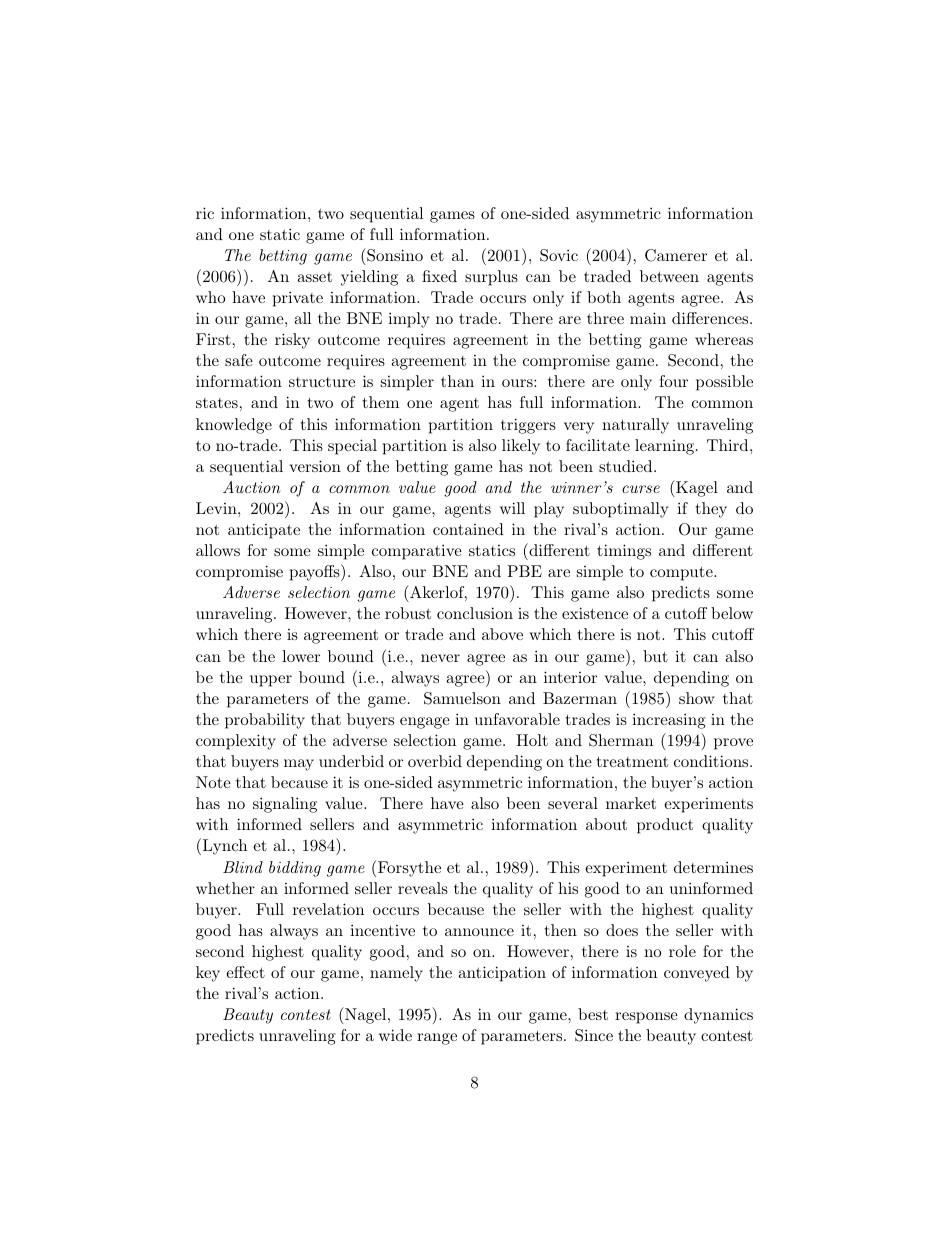  I want to click on signaling, so click(285, 805).
